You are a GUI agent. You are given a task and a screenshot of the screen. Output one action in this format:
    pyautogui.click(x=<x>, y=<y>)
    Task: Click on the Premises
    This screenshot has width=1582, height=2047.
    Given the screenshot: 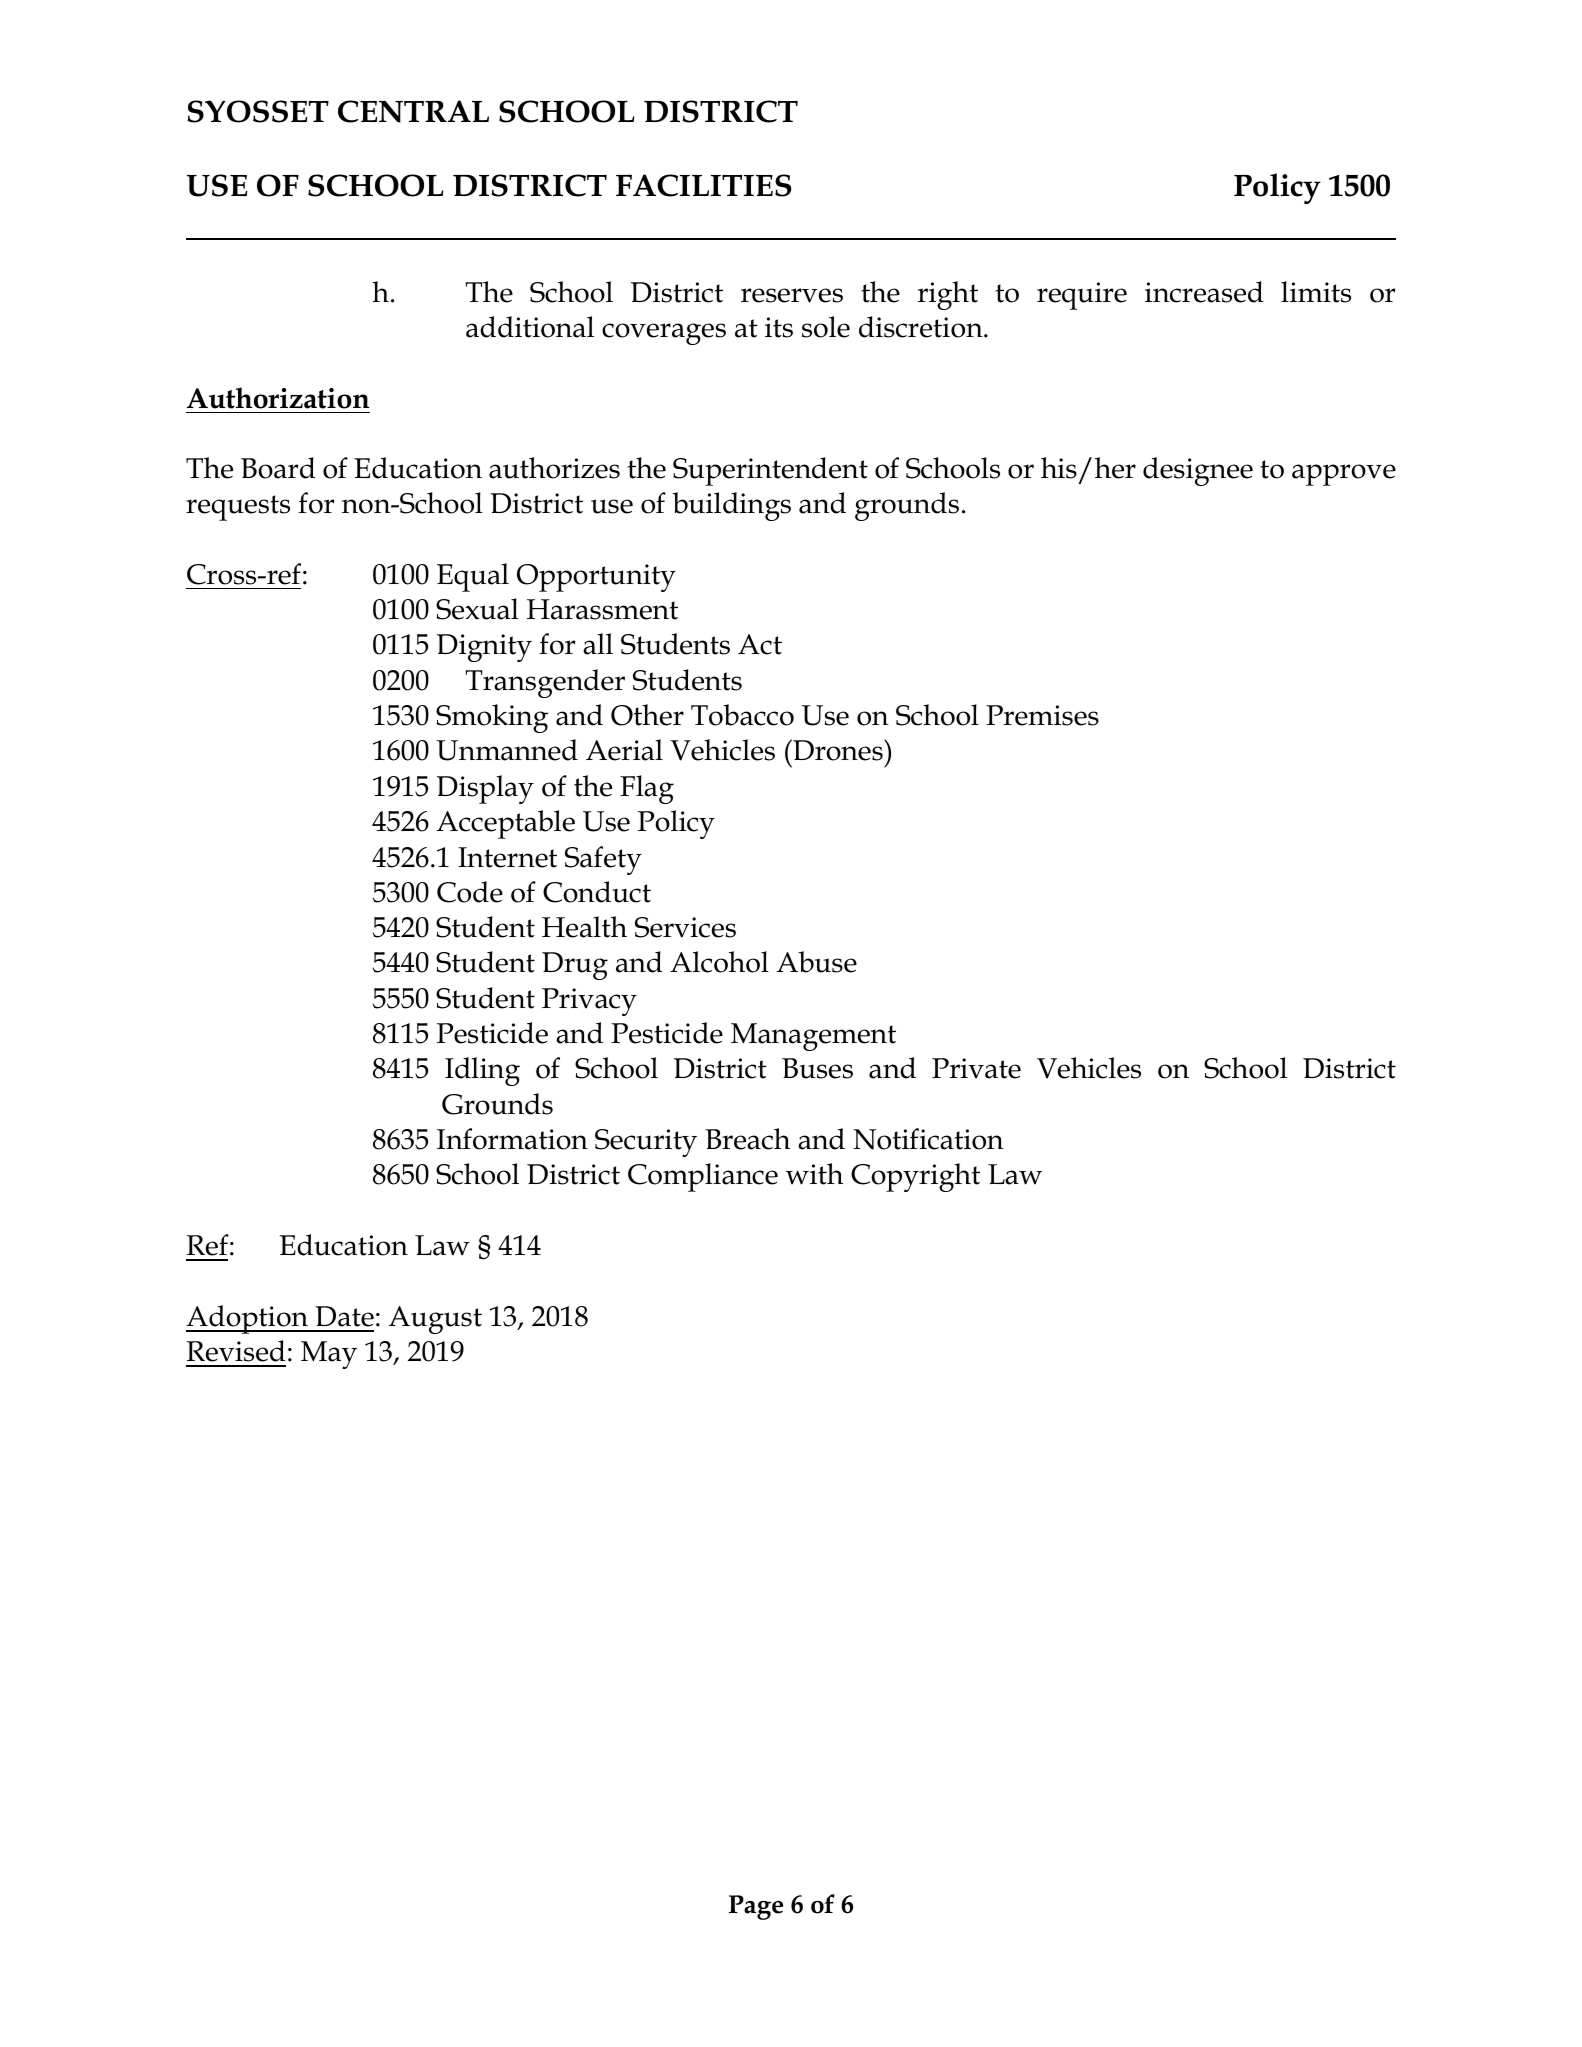 What is the action you would take?
    pyautogui.click(x=1042, y=715)
